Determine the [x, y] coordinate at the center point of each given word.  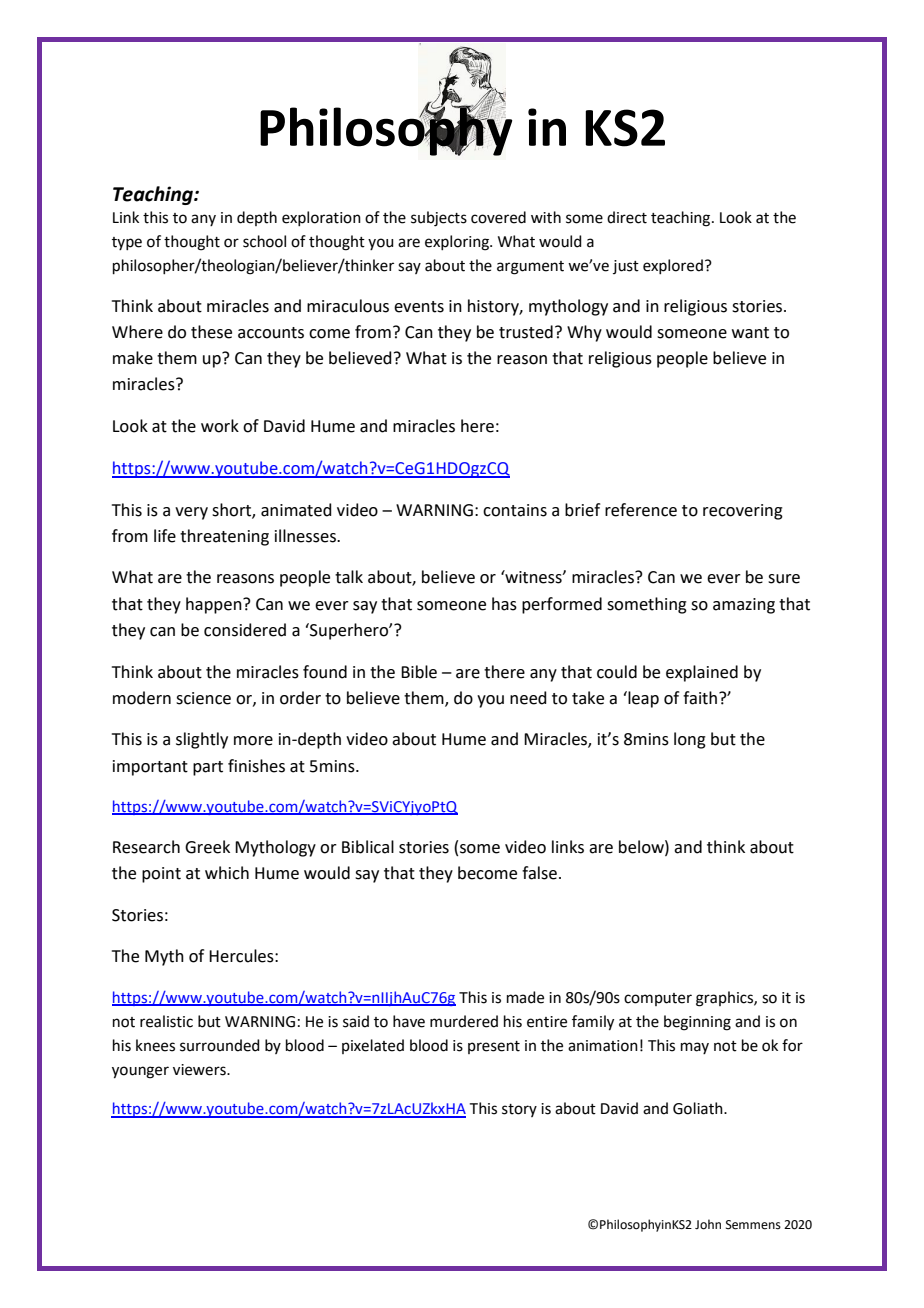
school [264, 241]
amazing [744, 606]
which [227, 873]
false [539, 873]
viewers [200, 1070]
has [504, 604]
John [708, 1224]
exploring [458, 243]
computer [658, 999]
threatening [224, 537]
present [494, 1047]
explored [673, 266]
